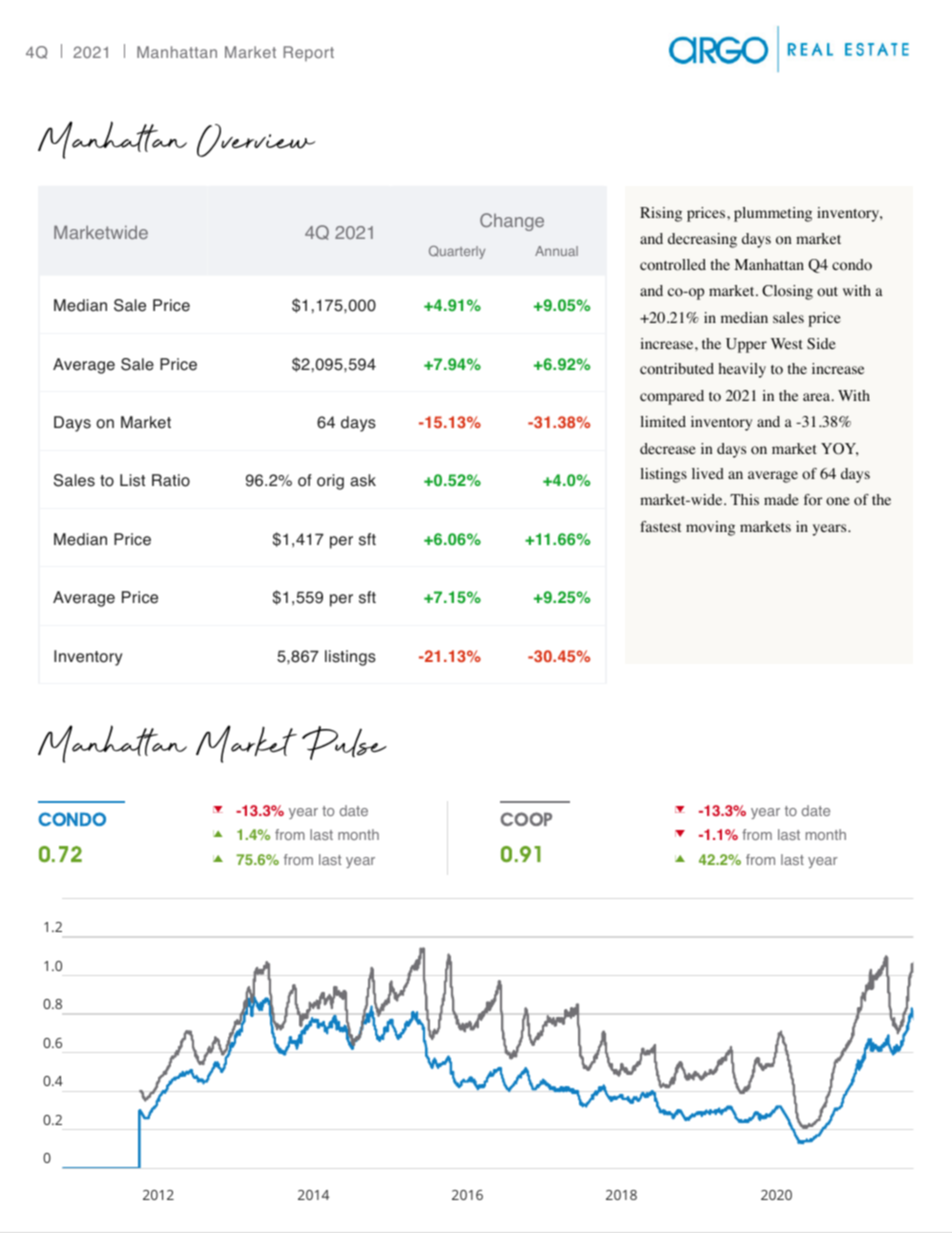 Image resolution: width=952 pixels, height=1233 pixels. What do you see at coordinates (787, 292) in the screenshot?
I see `Closing` at bounding box center [787, 292].
